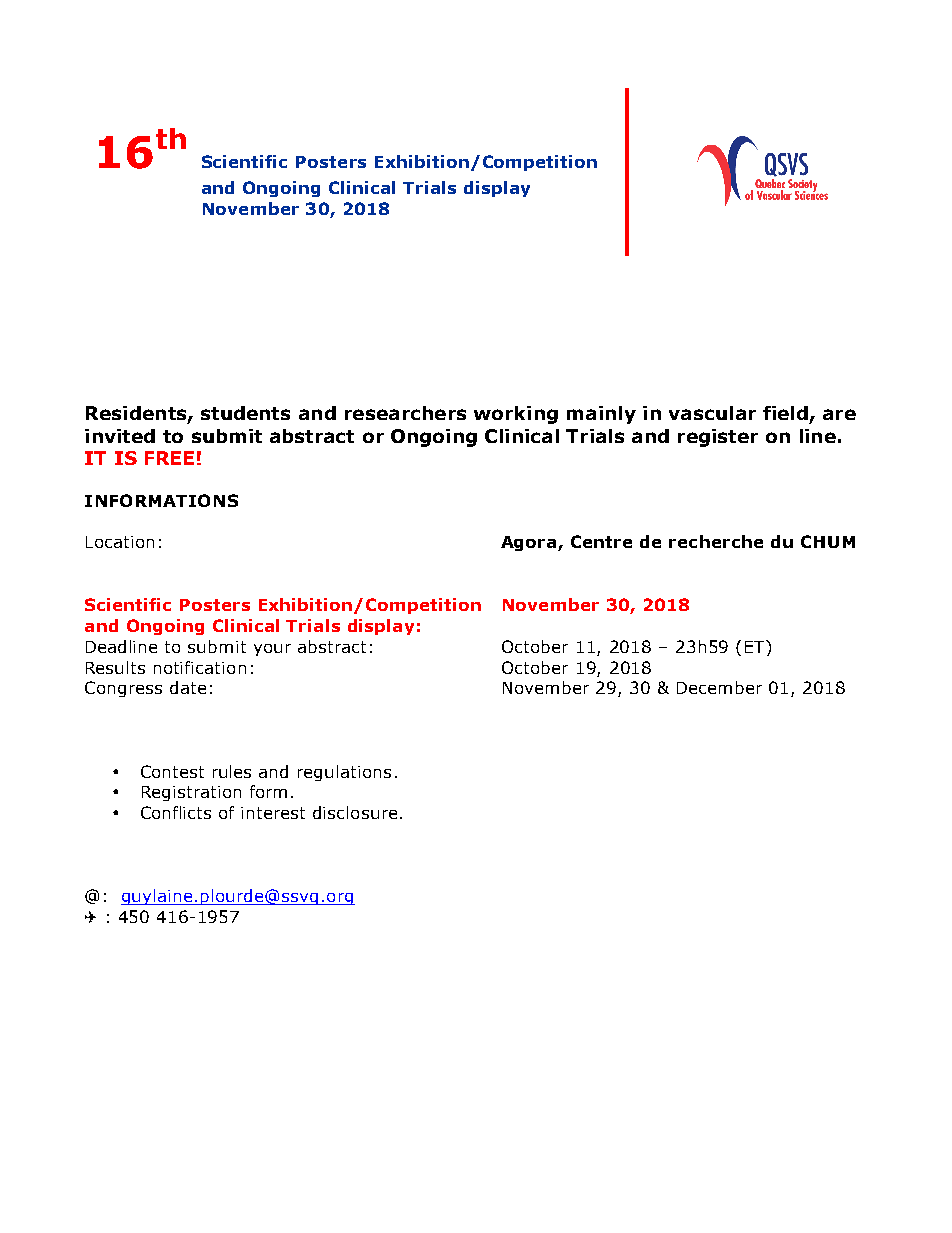 Image resolution: width=952 pixels, height=1233 pixels. I want to click on your, so click(272, 650).
